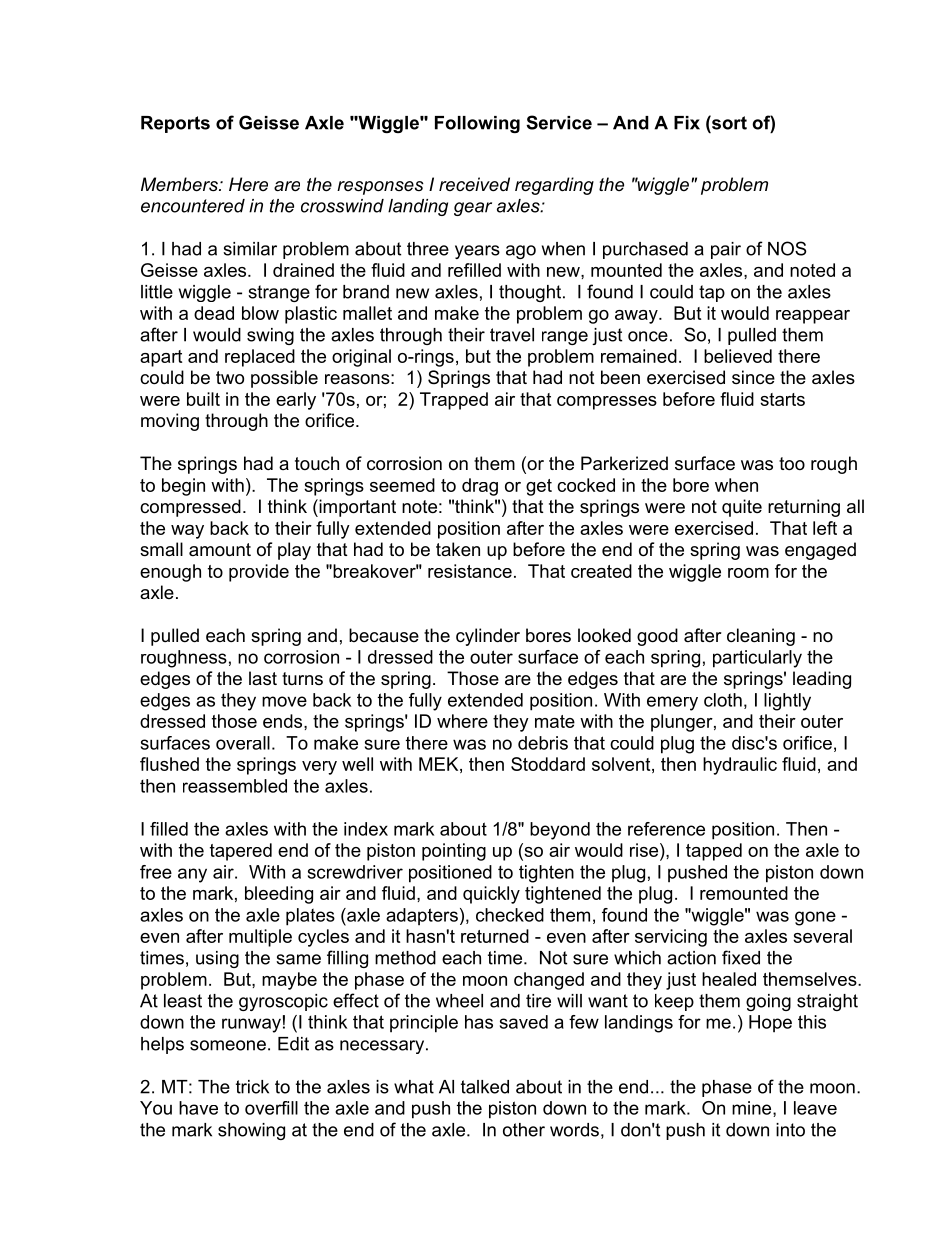 This screenshot has width=952, height=1233. What do you see at coordinates (241, 852) in the screenshot?
I see `tapered` at bounding box center [241, 852].
